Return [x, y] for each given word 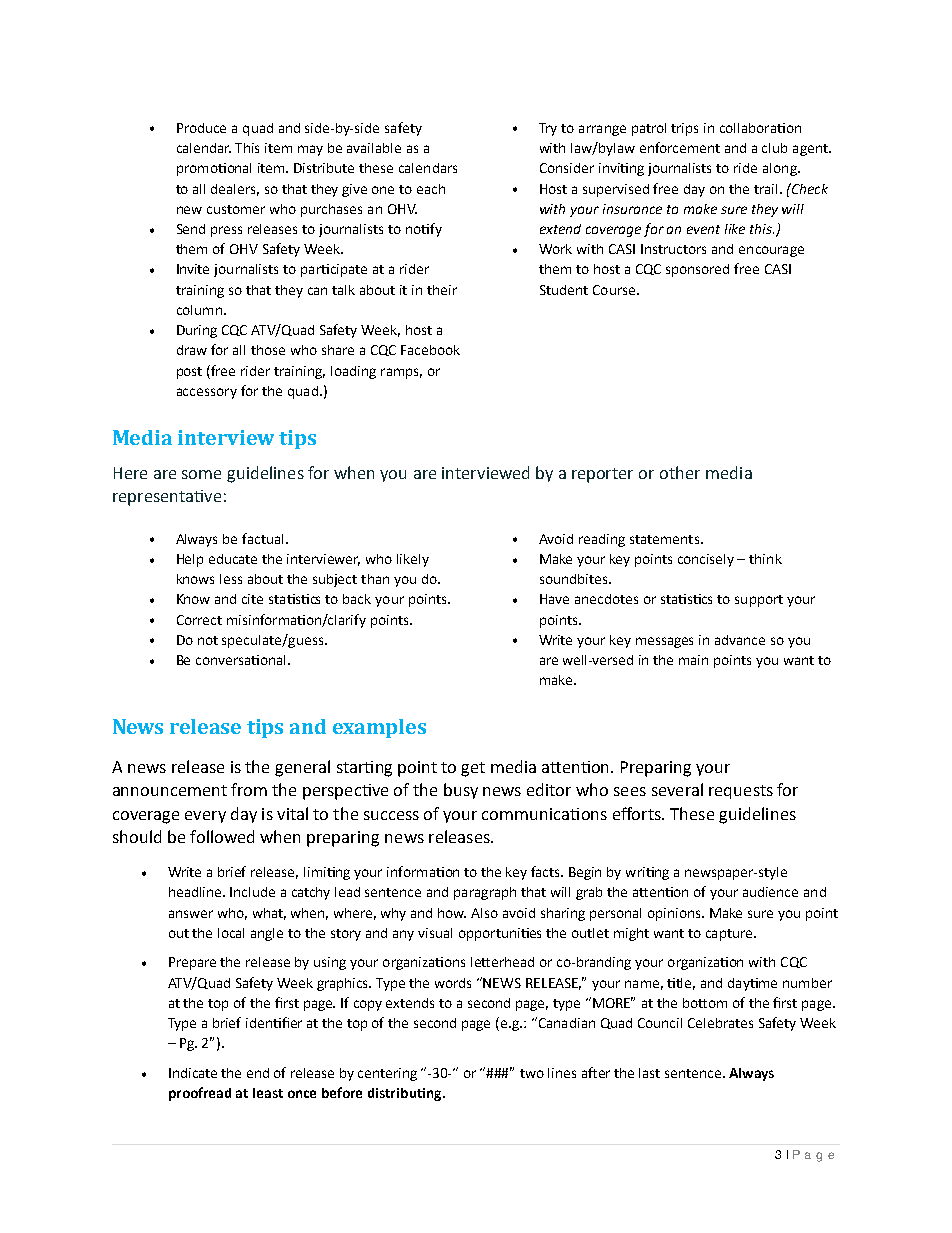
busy [461, 791]
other [680, 472]
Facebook [430, 350]
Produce [201, 128]
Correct [199, 620]
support [759, 601]
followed [222, 836]
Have [554, 599]
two [532, 1073]
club [774, 148]
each [431, 189]
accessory [207, 393]
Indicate [193, 1073]
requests [741, 792]
